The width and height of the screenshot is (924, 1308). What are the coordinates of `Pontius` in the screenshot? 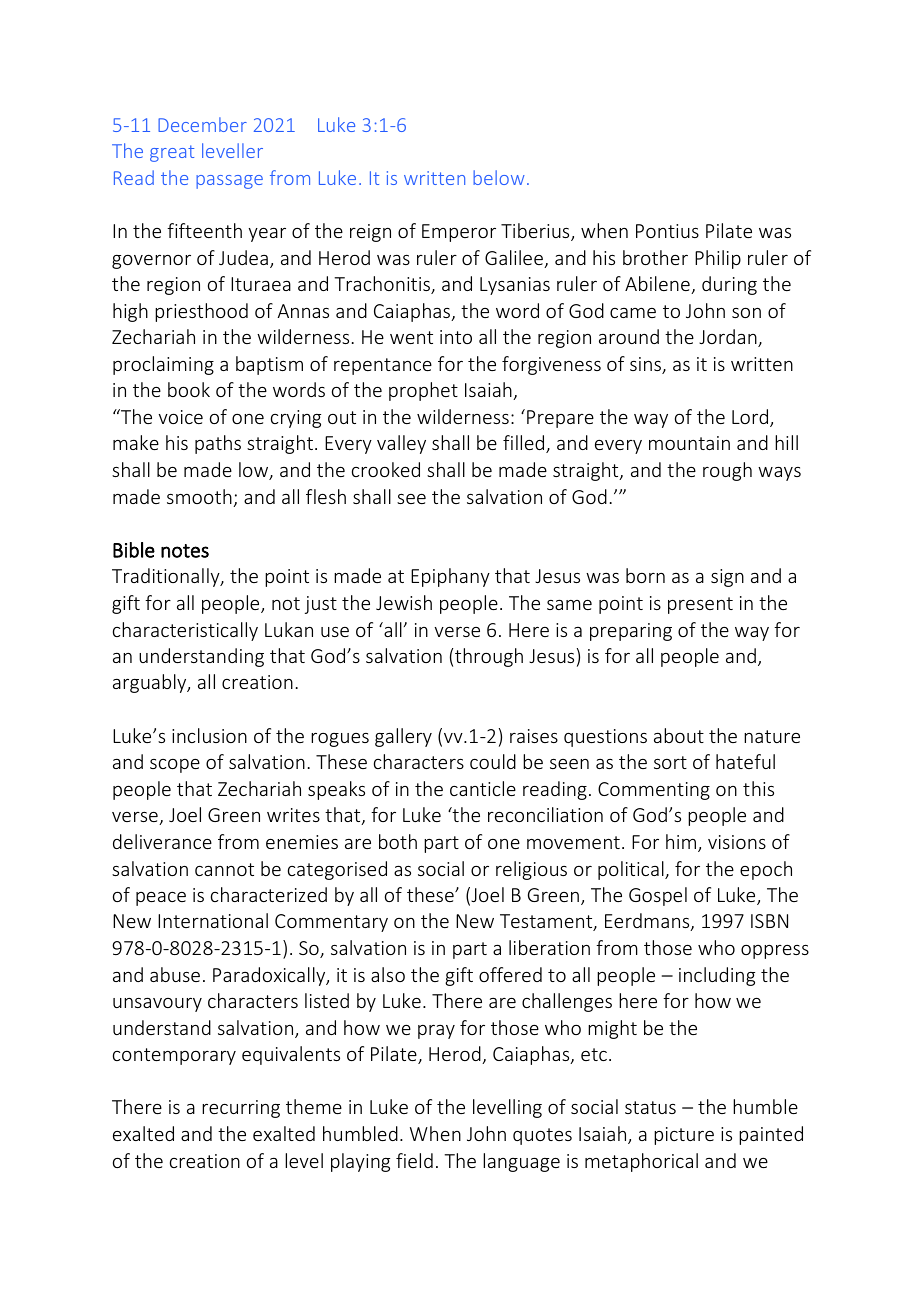 It's located at (667, 231).
